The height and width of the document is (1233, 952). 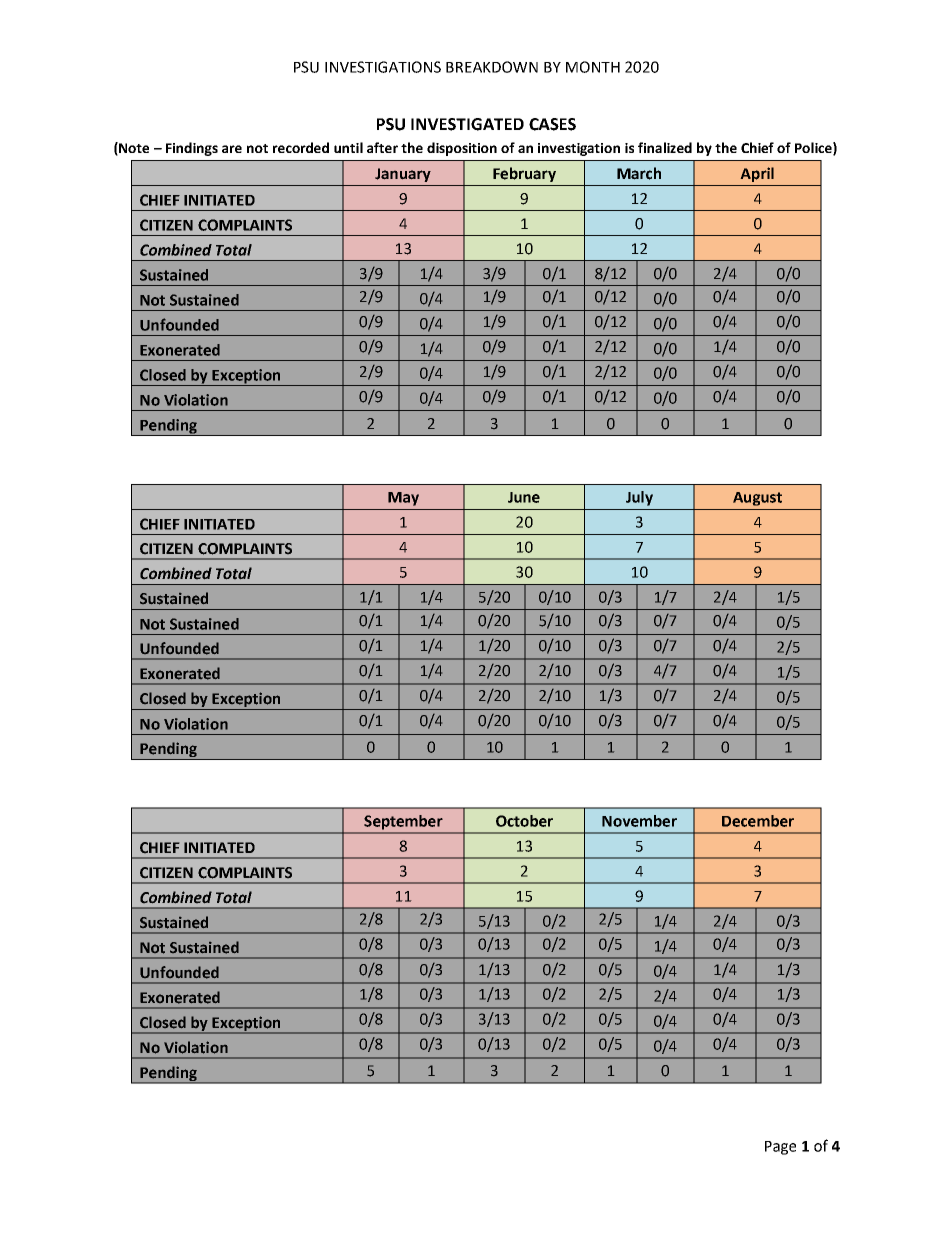 I want to click on INVESTIGATED, so click(x=467, y=124).
